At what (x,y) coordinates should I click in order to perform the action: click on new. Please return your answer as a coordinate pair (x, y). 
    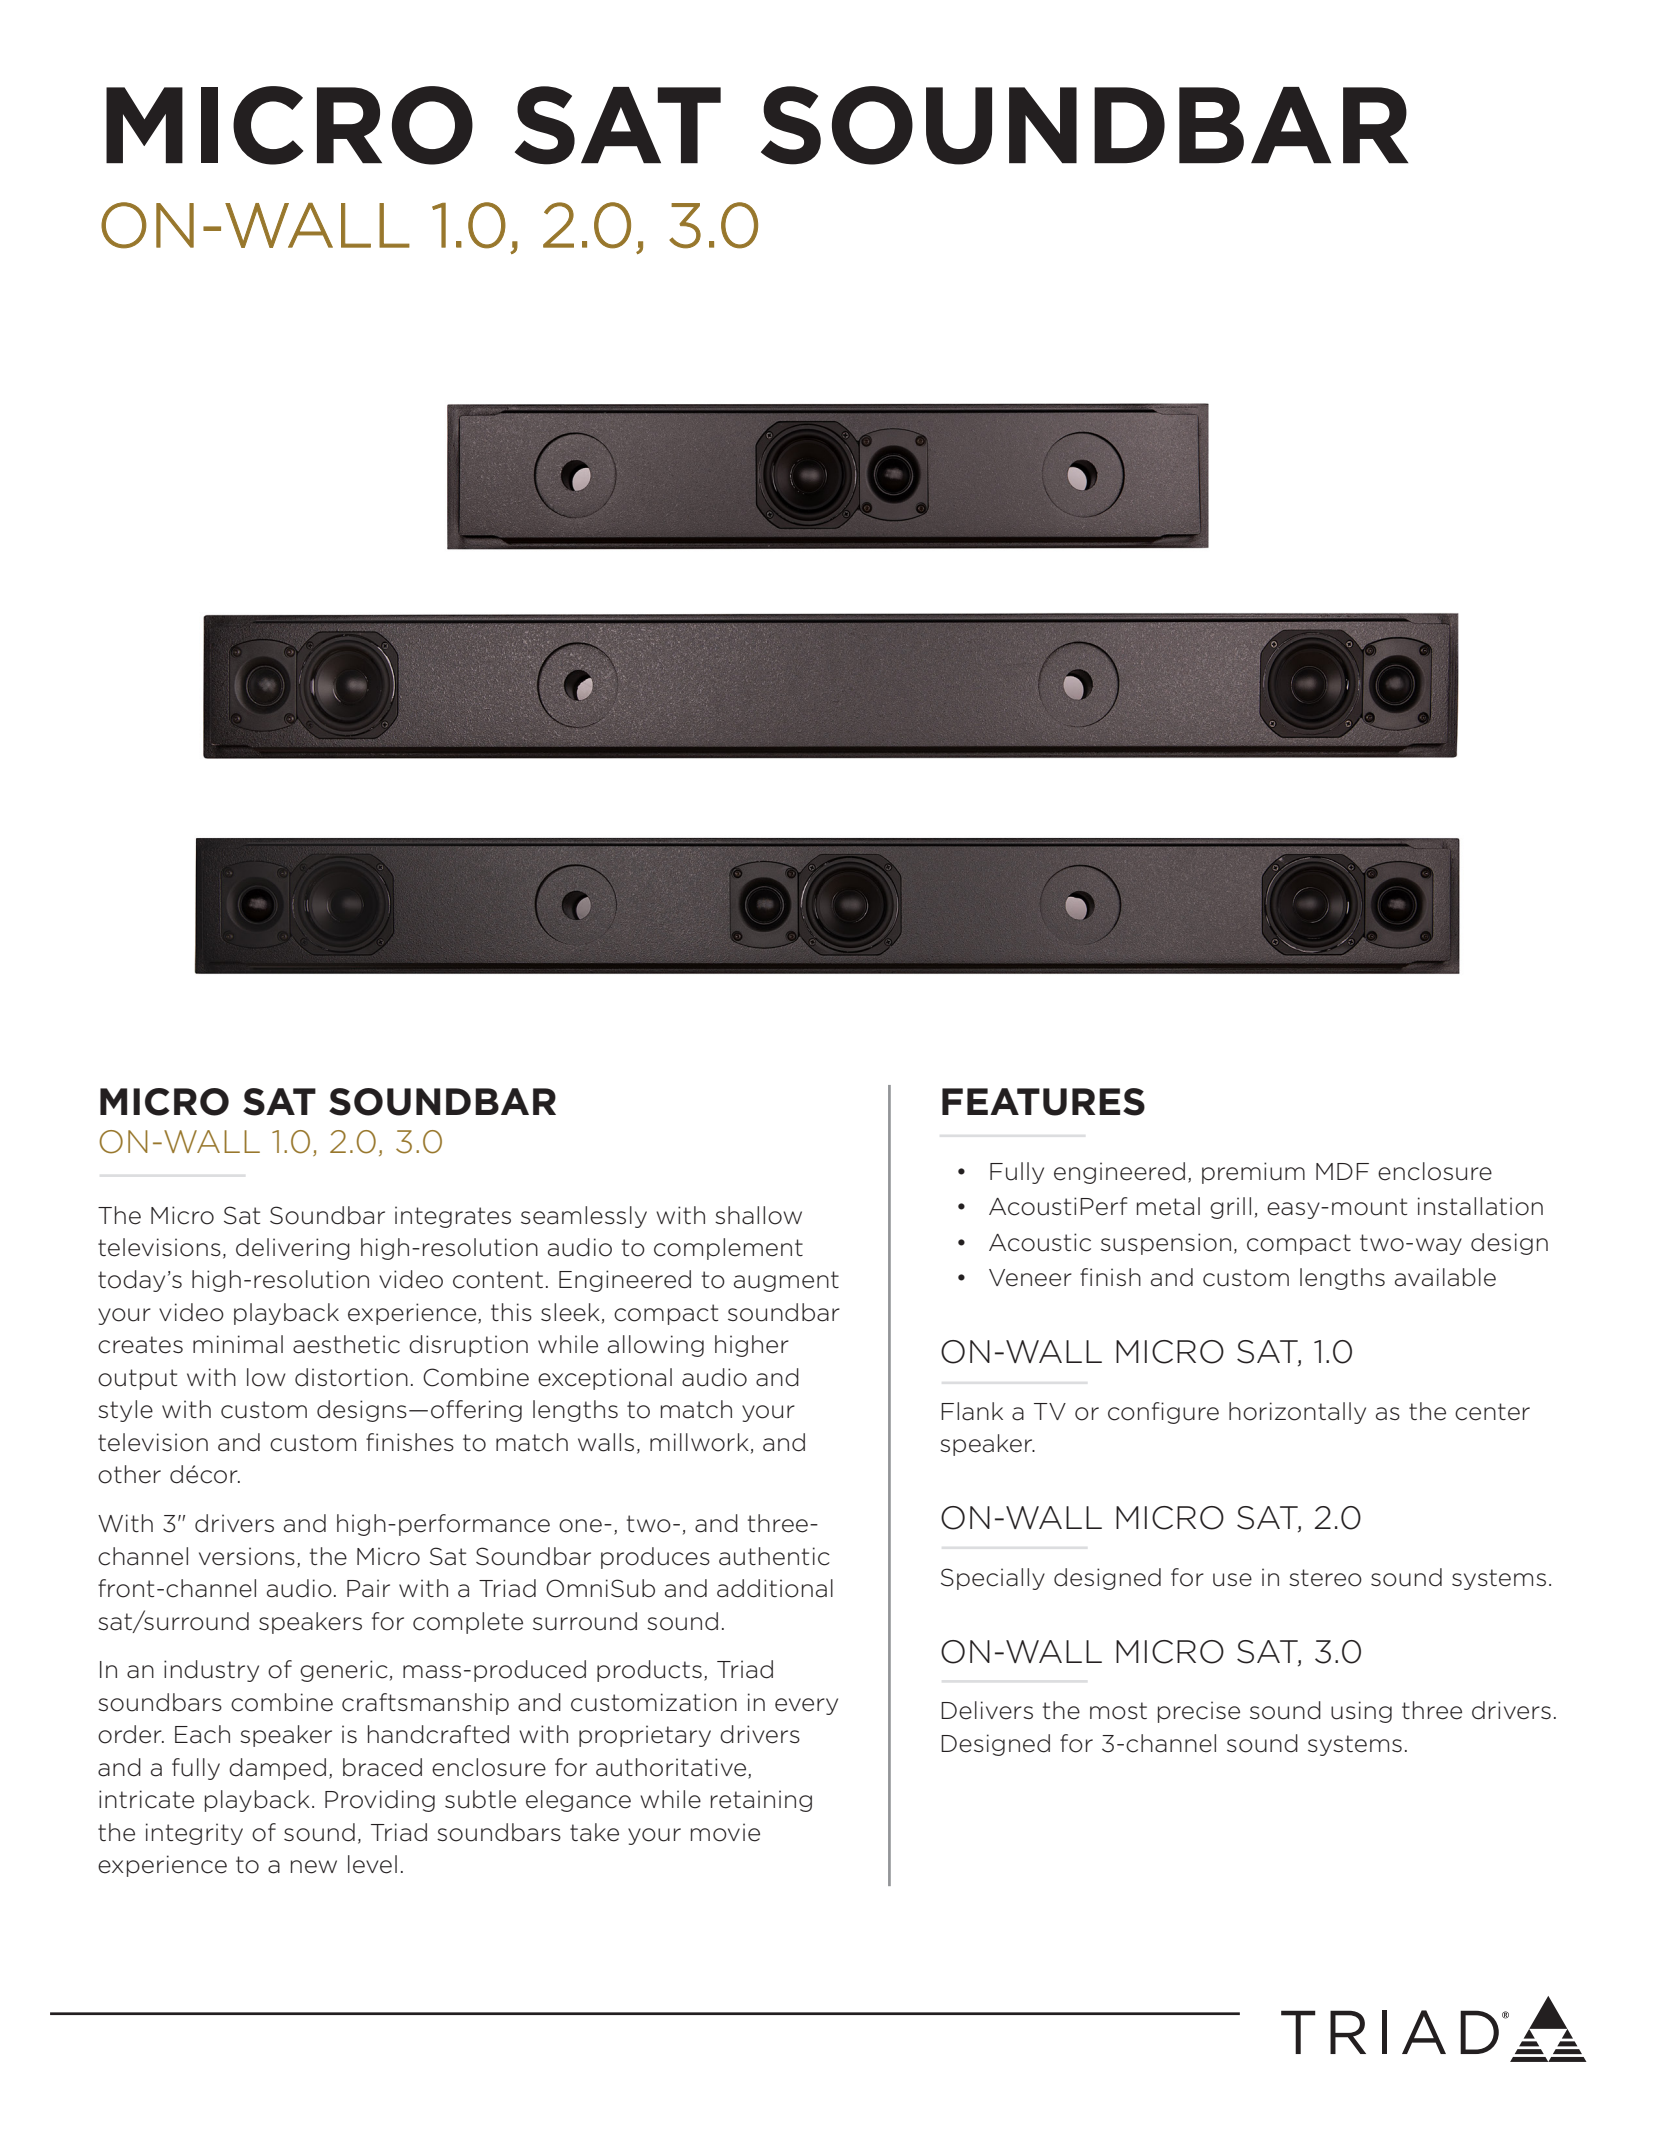
    Looking at the image, I should click on (314, 1867).
